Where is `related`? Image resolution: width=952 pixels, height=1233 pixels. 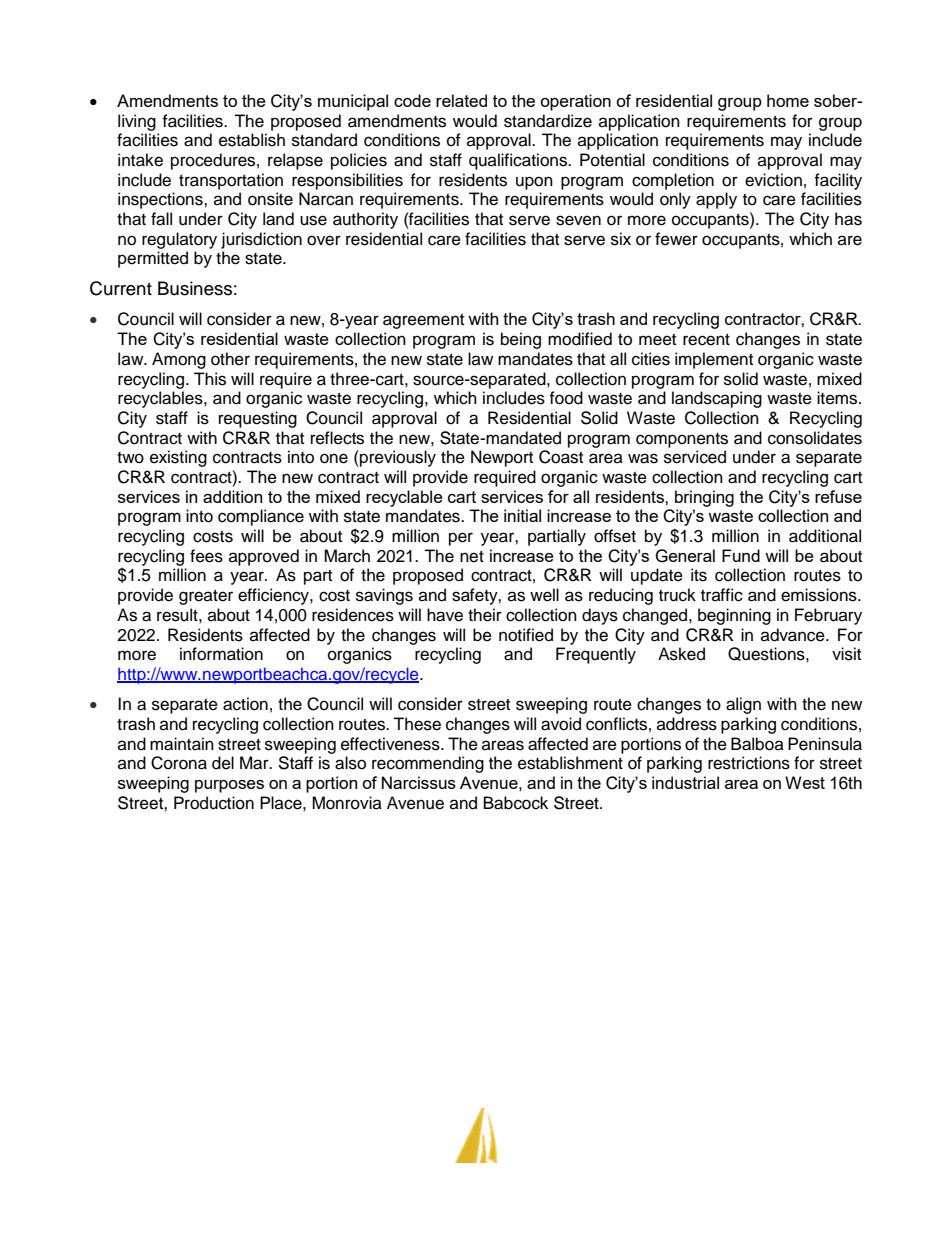 related is located at coordinates (461, 100).
